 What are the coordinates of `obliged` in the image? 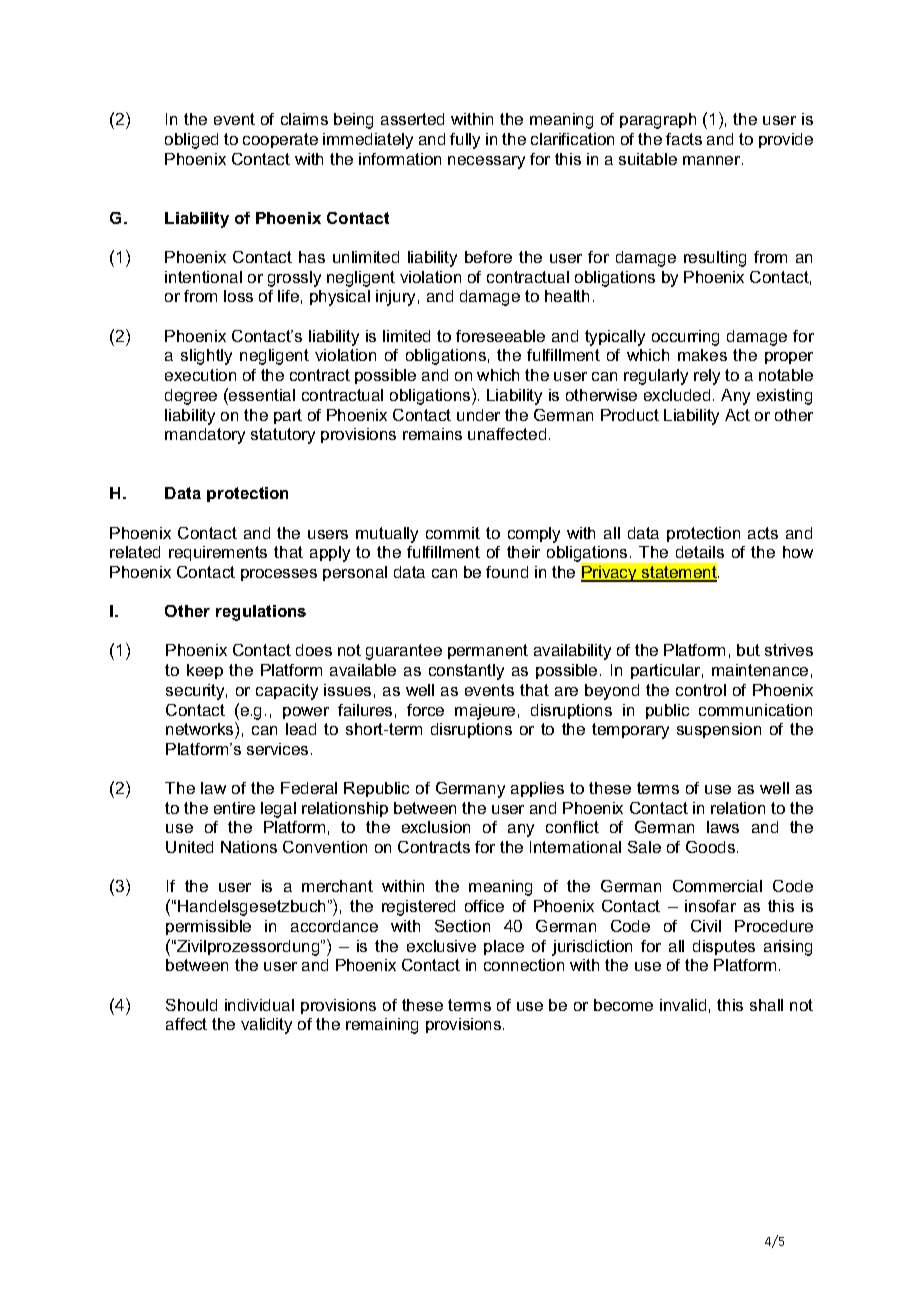 It's located at (191, 141).
